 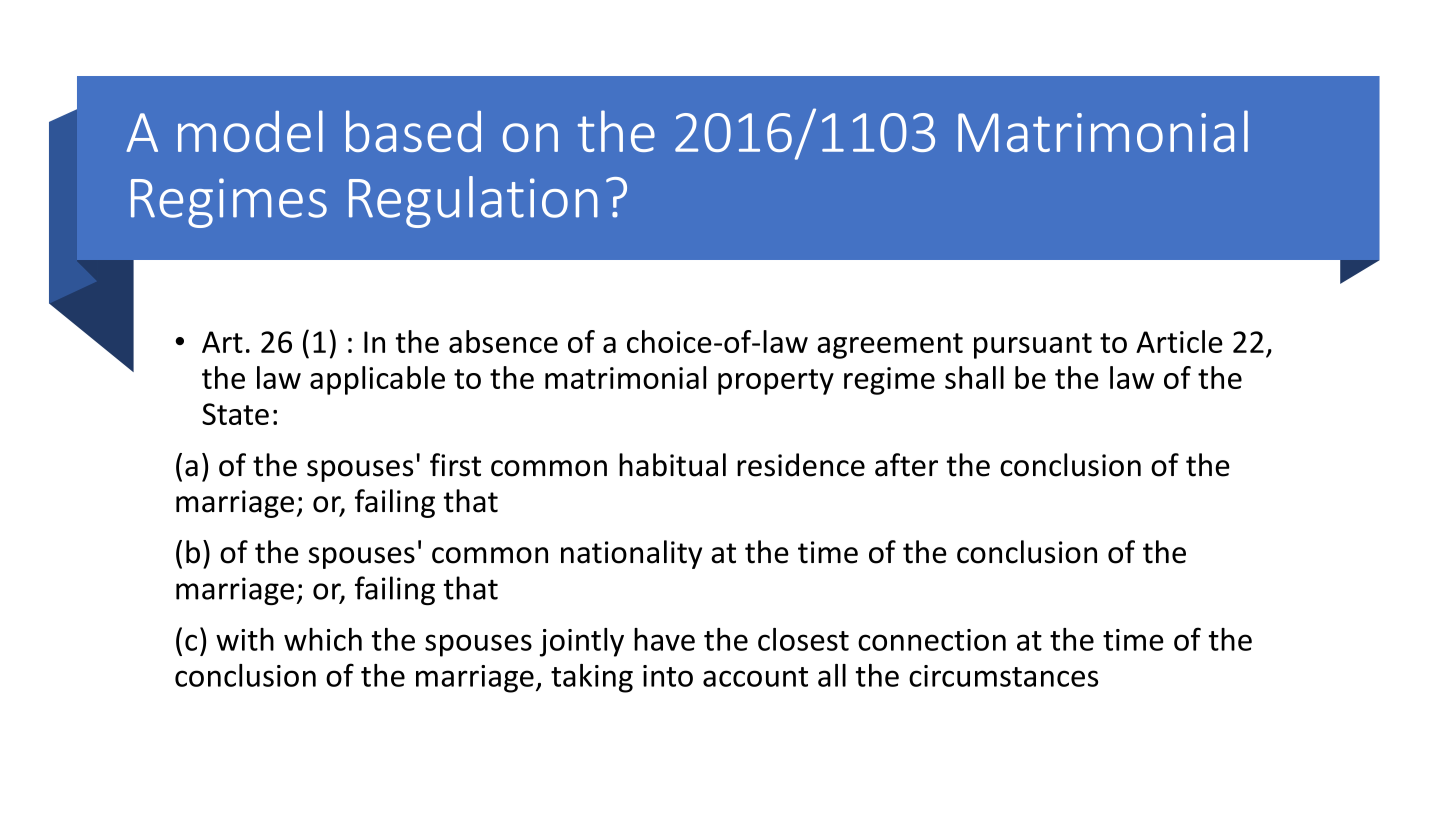 I want to click on Regulation, so click(x=473, y=202).
